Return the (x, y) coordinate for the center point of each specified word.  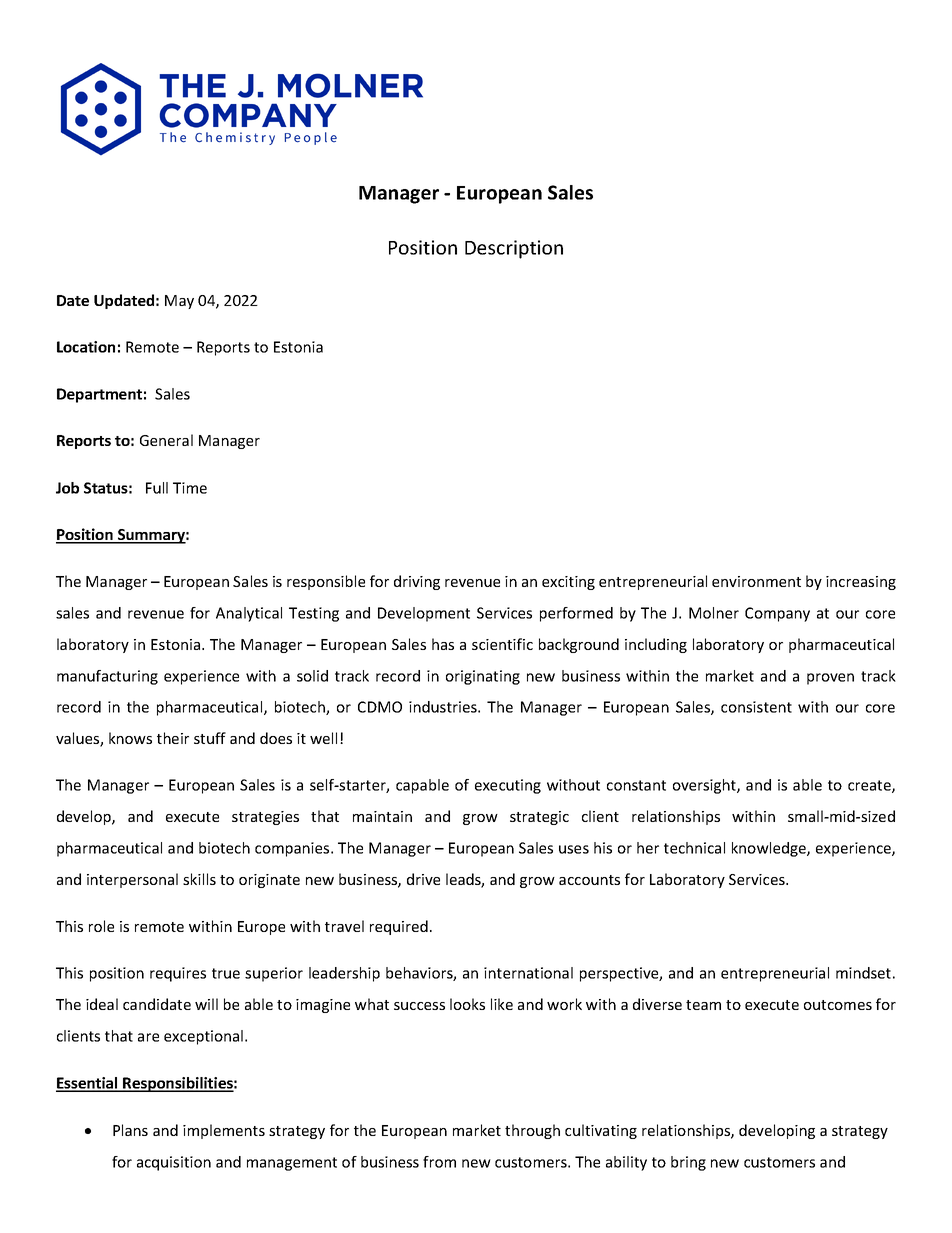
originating (483, 677)
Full (157, 488)
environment (756, 581)
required (399, 927)
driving (417, 582)
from (439, 1162)
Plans (130, 1130)
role (101, 926)
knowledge (770, 849)
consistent (756, 707)
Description (514, 249)
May (179, 302)
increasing (861, 583)
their (173, 738)
